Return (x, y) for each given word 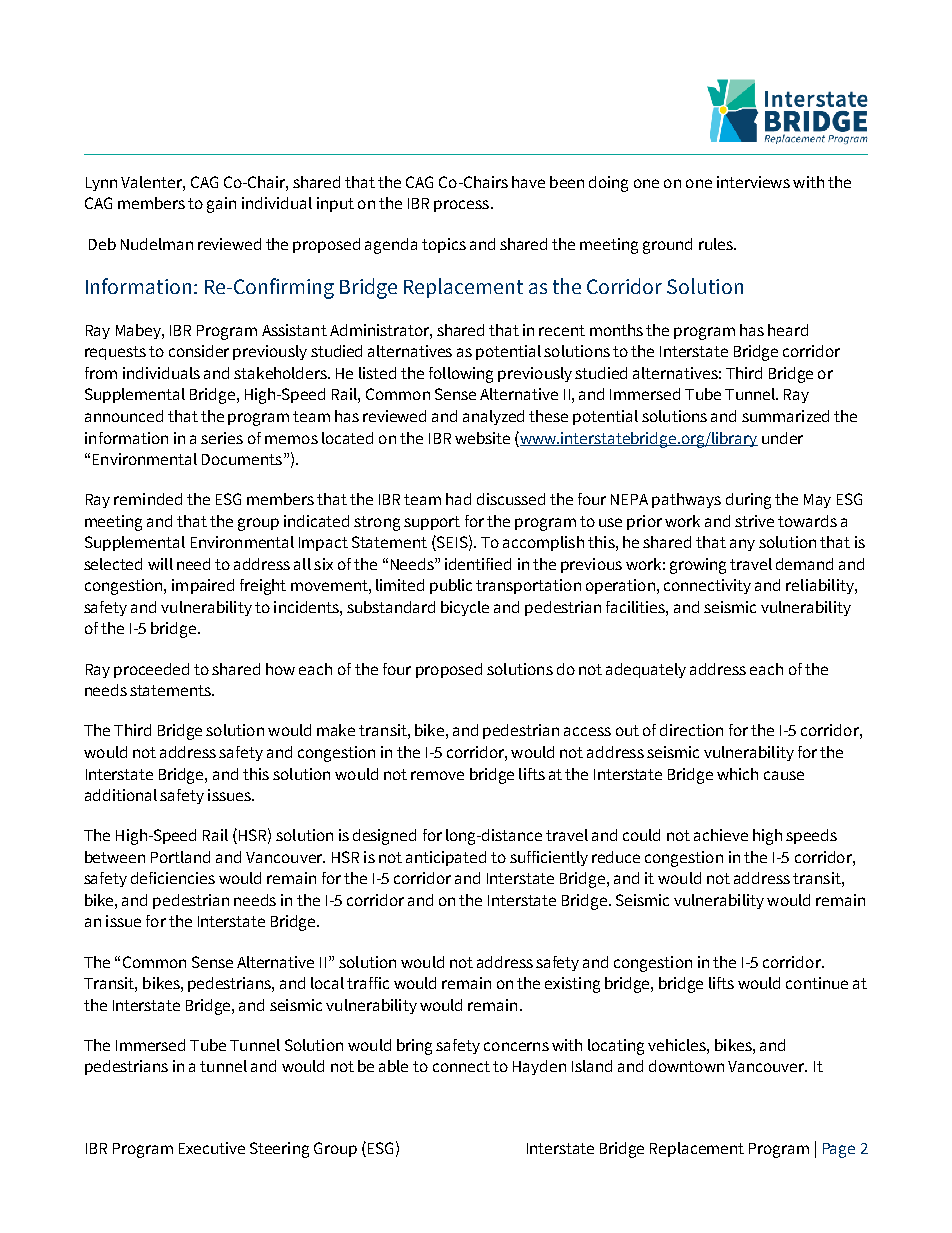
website (482, 438)
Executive (212, 1148)
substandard (391, 607)
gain (221, 205)
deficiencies (173, 878)
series (222, 438)
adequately (646, 670)
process (461, 206)
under (782, 438)
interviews (753, 182)
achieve (721, 835)
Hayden (539, 1067)
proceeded (151, 670)
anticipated (446, 858)
